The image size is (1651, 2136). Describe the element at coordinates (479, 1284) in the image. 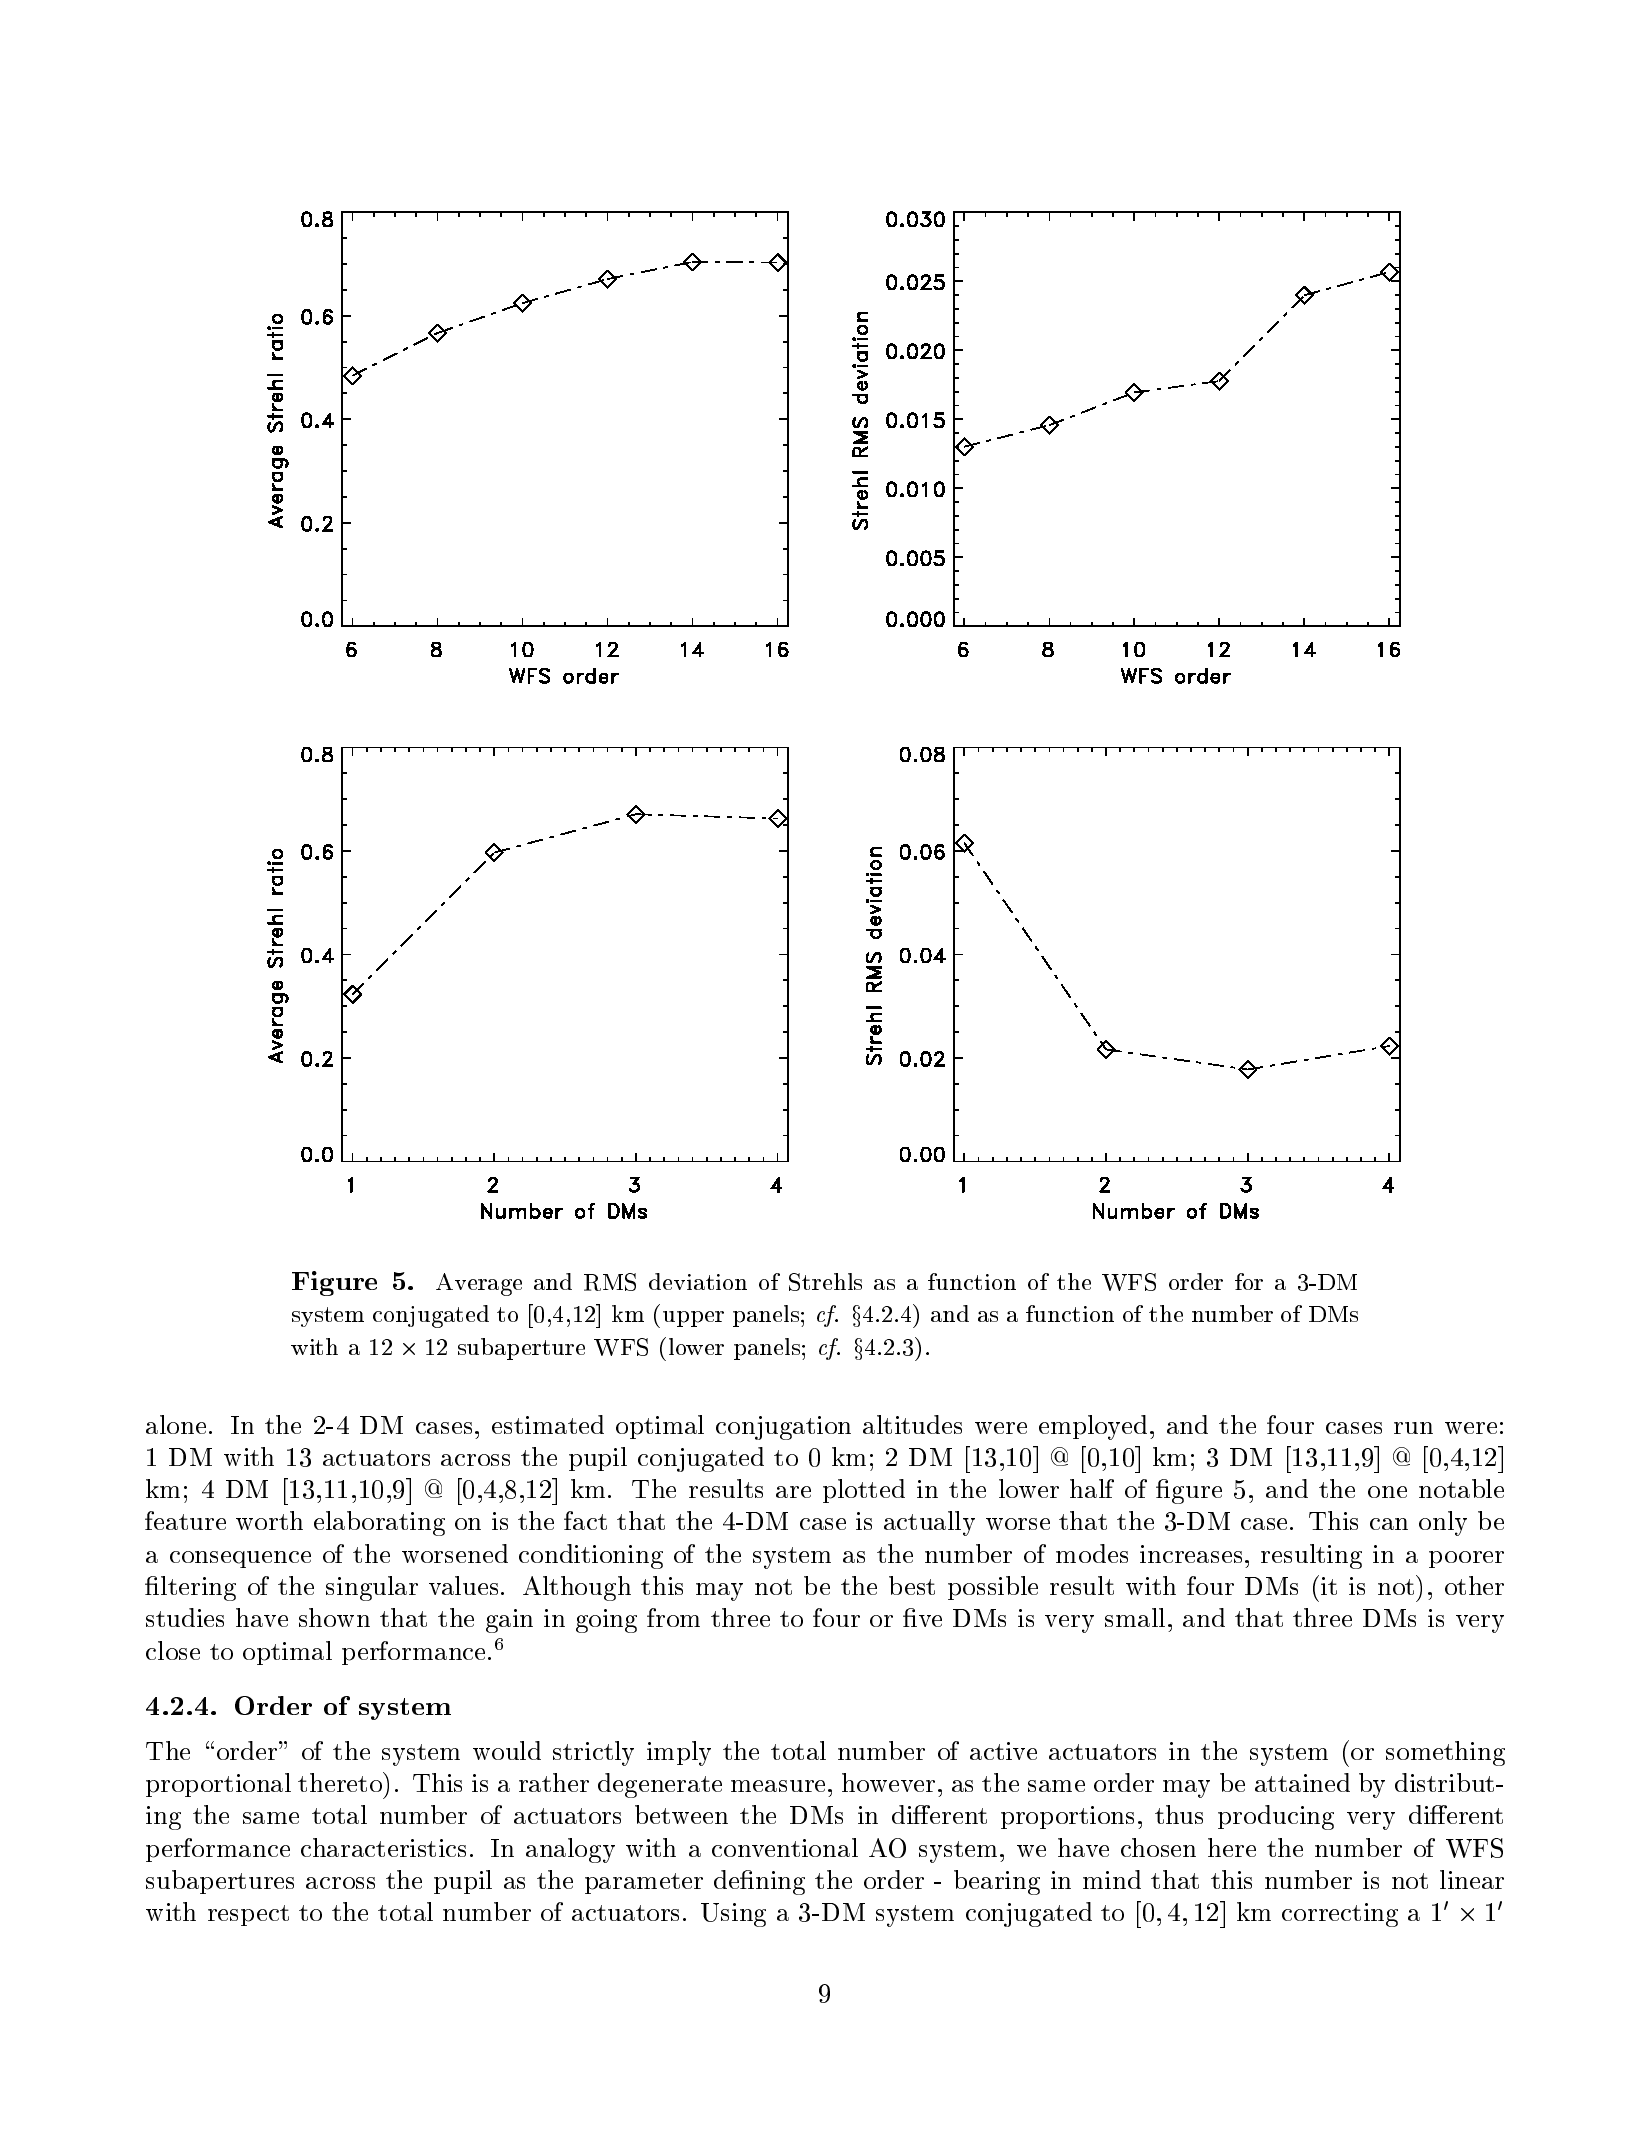

I see `Average` at that location.
